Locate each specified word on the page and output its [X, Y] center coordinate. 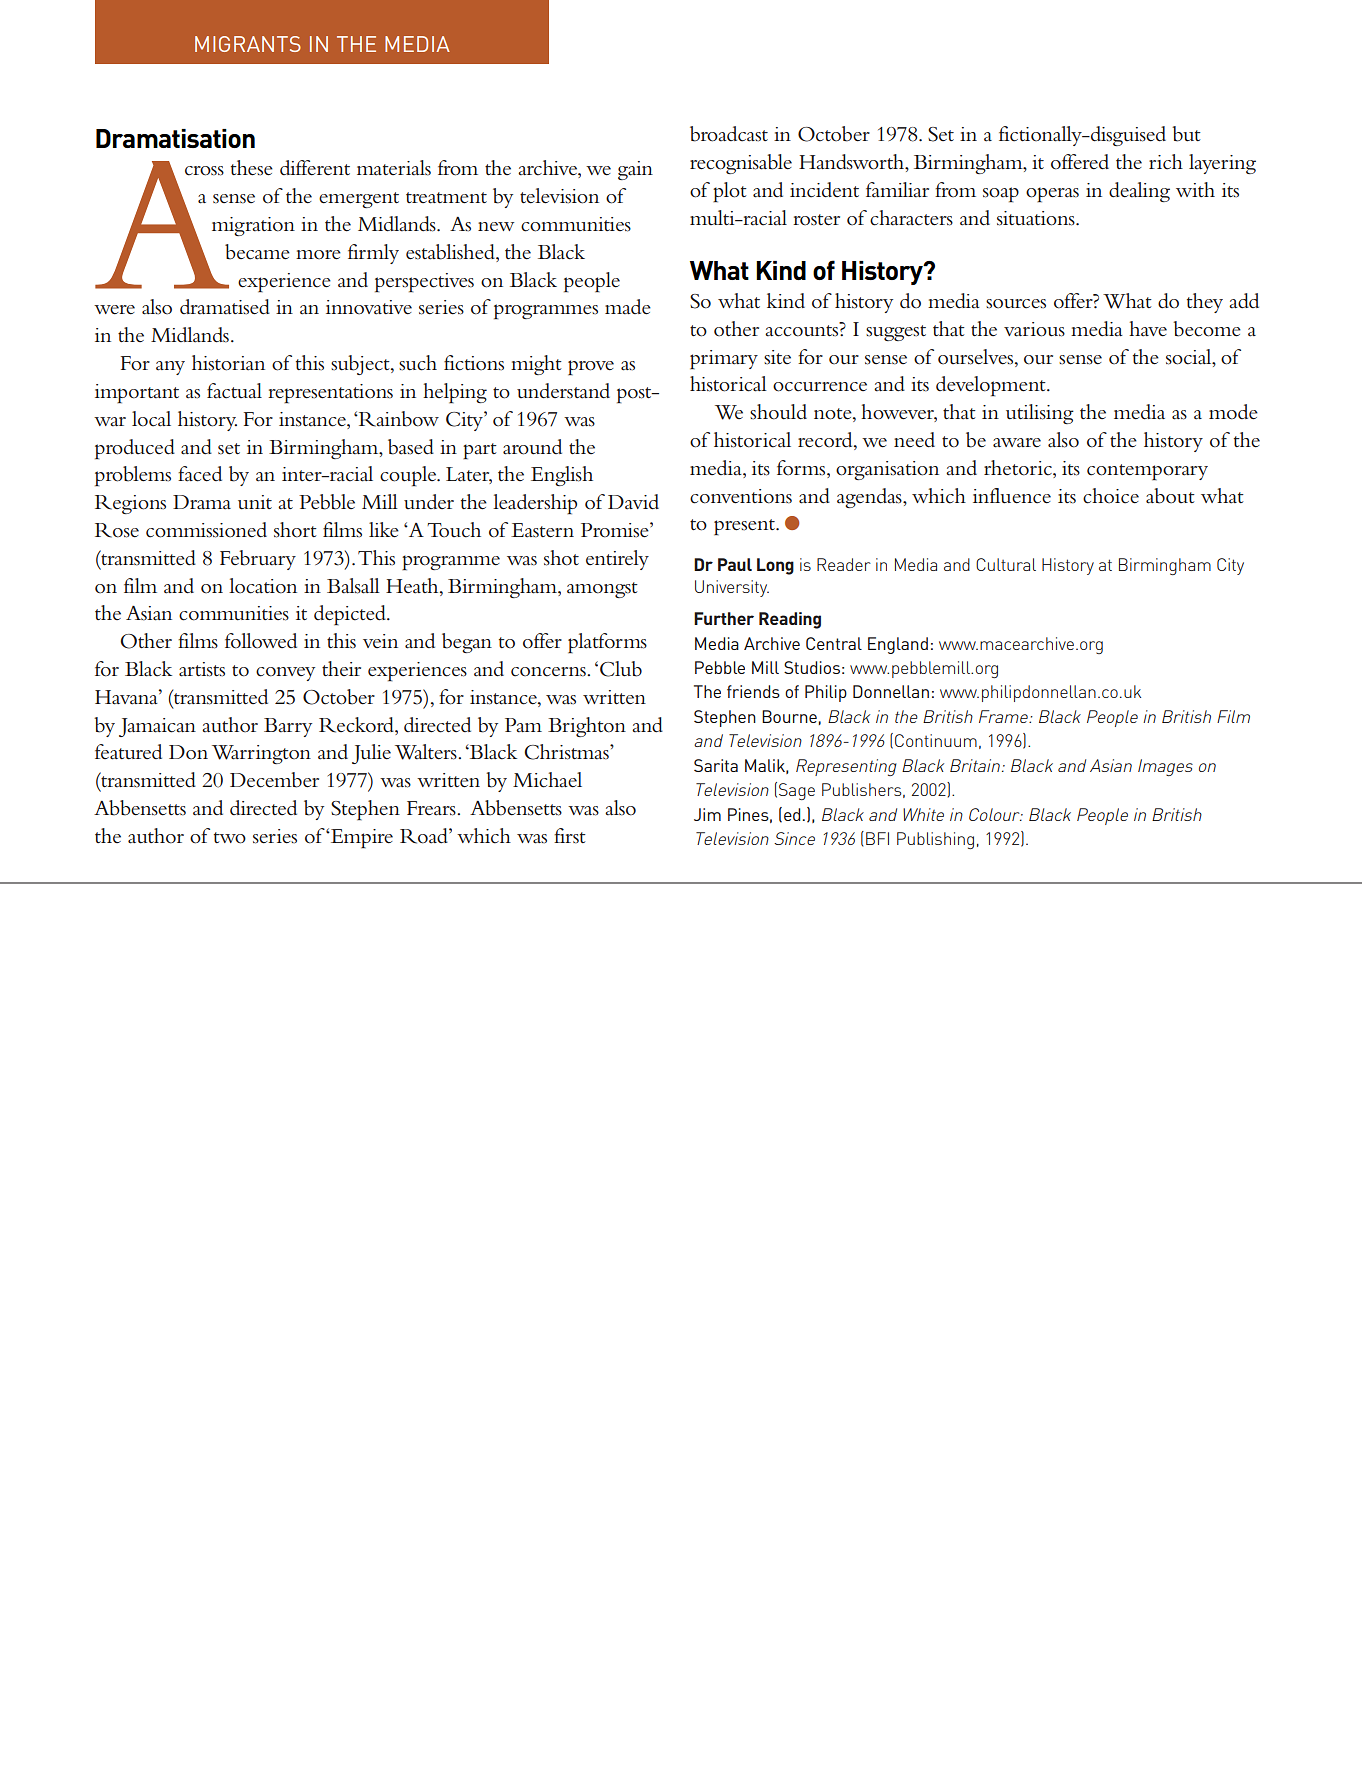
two [230, 838]
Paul [735, 564]
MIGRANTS [248, 44]
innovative [369, 307]
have [1148, 329]
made [628, 307]
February [258, 560]
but [1186, 134]
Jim [707, 814]
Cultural [1006, 564]
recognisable [741, 164]
